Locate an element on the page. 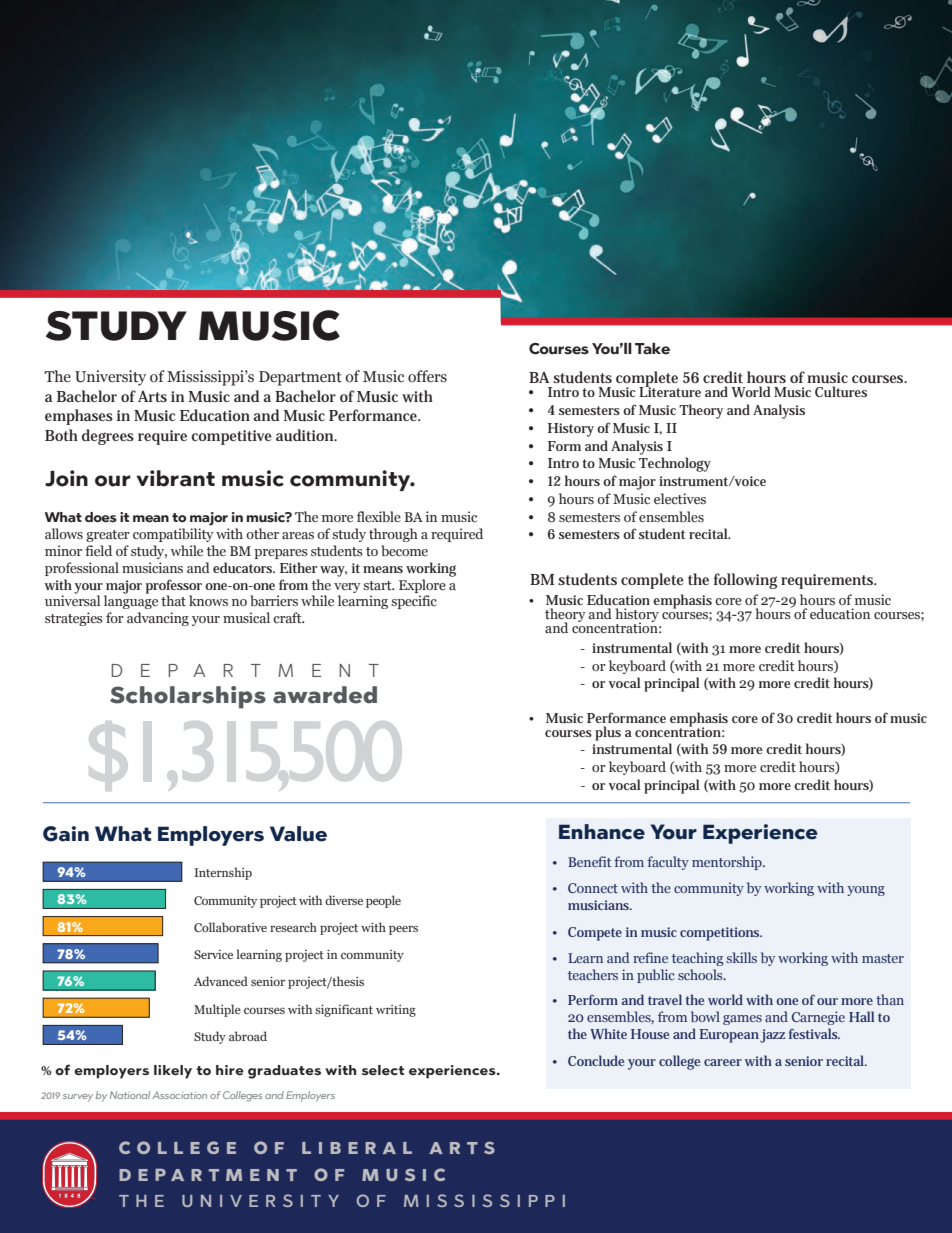  emphases is located at coordinates (79, 417).
